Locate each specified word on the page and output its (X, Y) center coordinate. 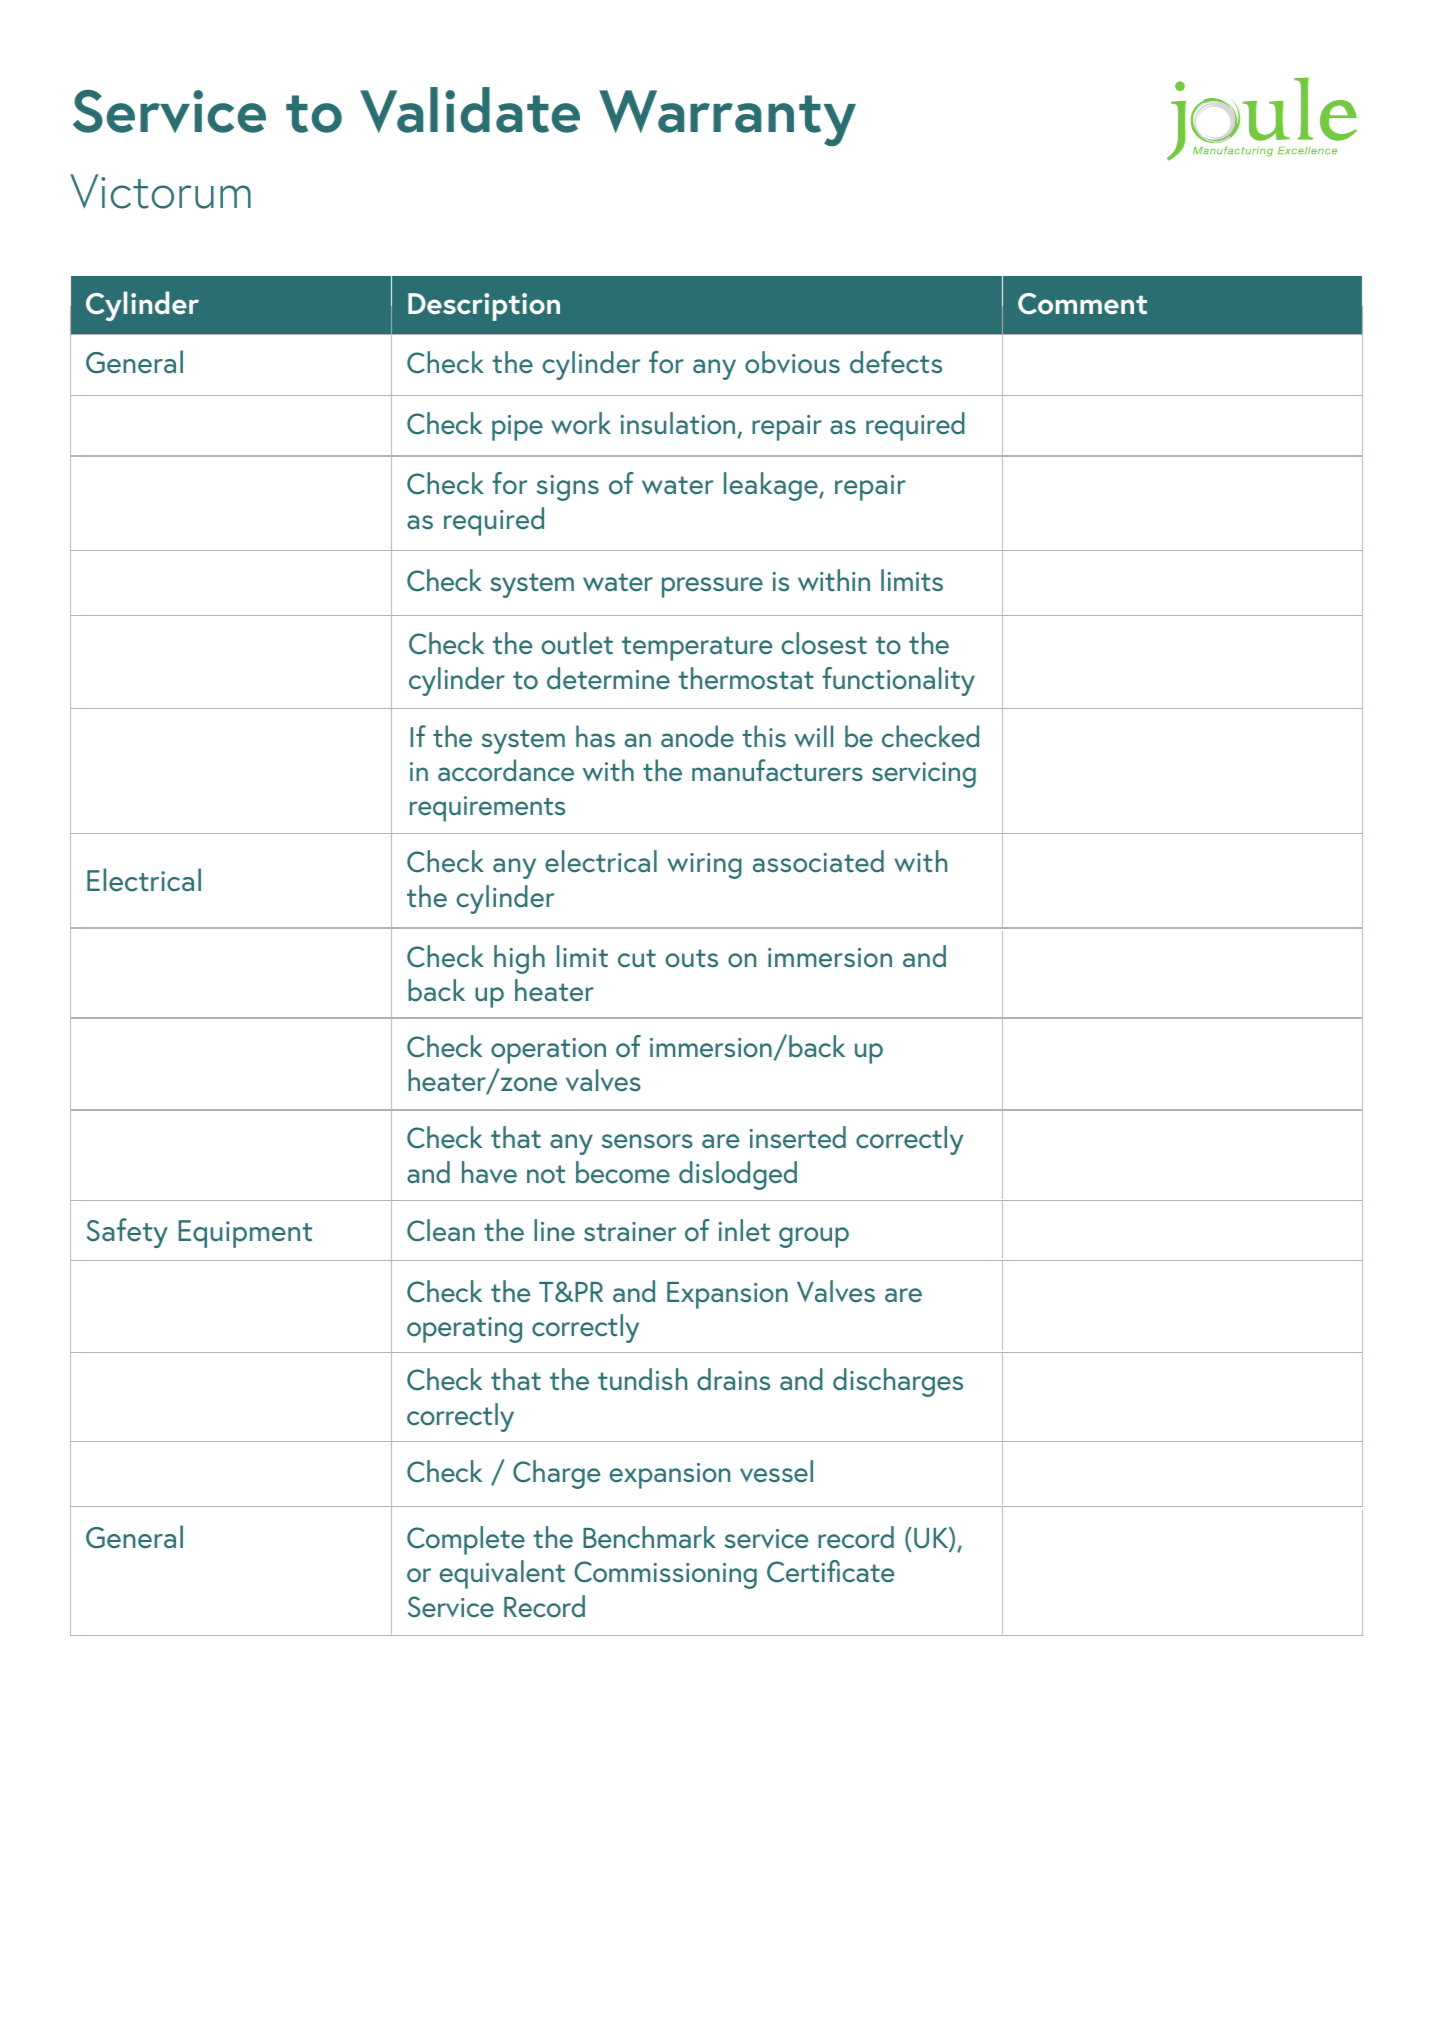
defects (896, 362)
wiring (704, 866)
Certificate (831, 1571)
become (623, 1172)
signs (568, 488)
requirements (487, 809)
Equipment (245, 1234)
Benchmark (649, 1537)
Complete (466, 1540)
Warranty (727, 118)
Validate (470, 110)
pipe (517, 428)
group (814, 1237)
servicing (924, 775)
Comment (1082, 304)
